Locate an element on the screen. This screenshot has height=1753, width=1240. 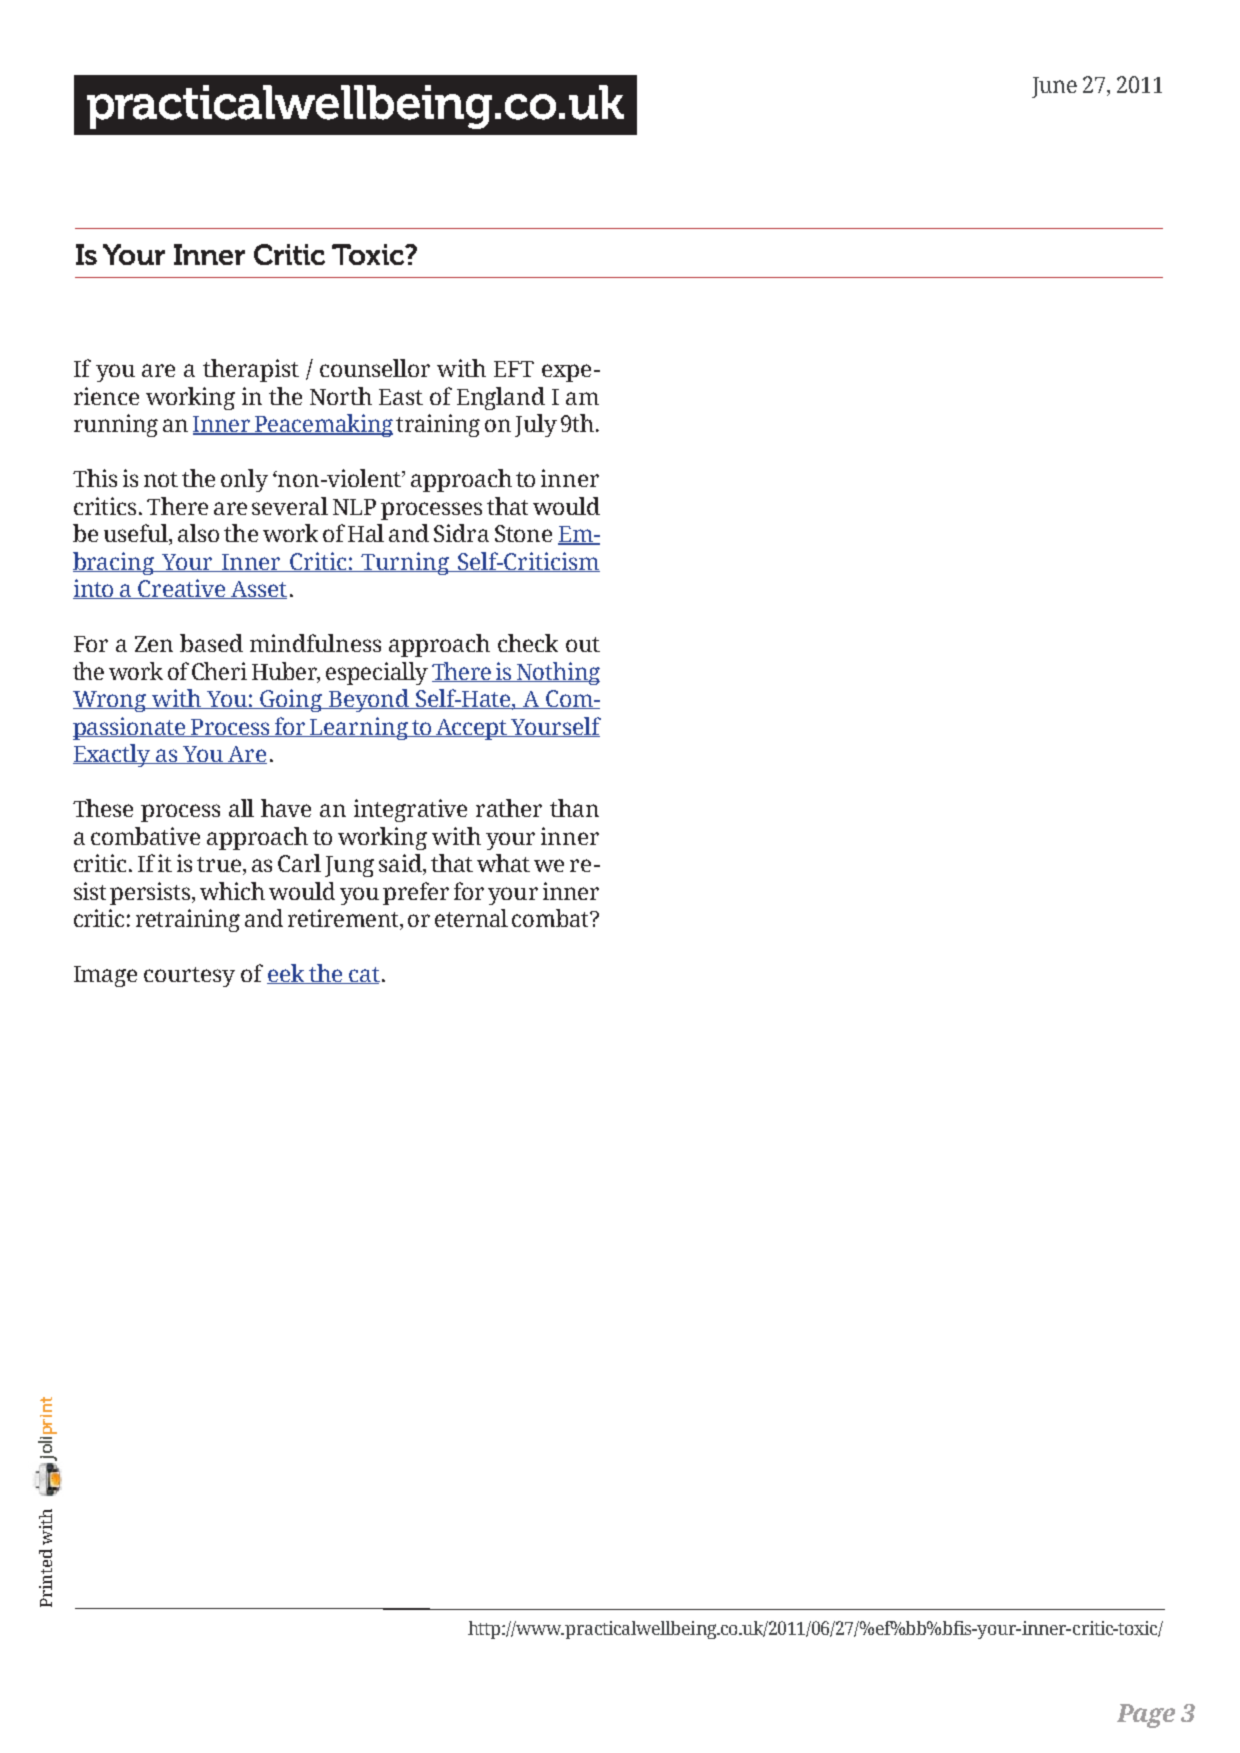
June is located at coordinates (1054, 87).
